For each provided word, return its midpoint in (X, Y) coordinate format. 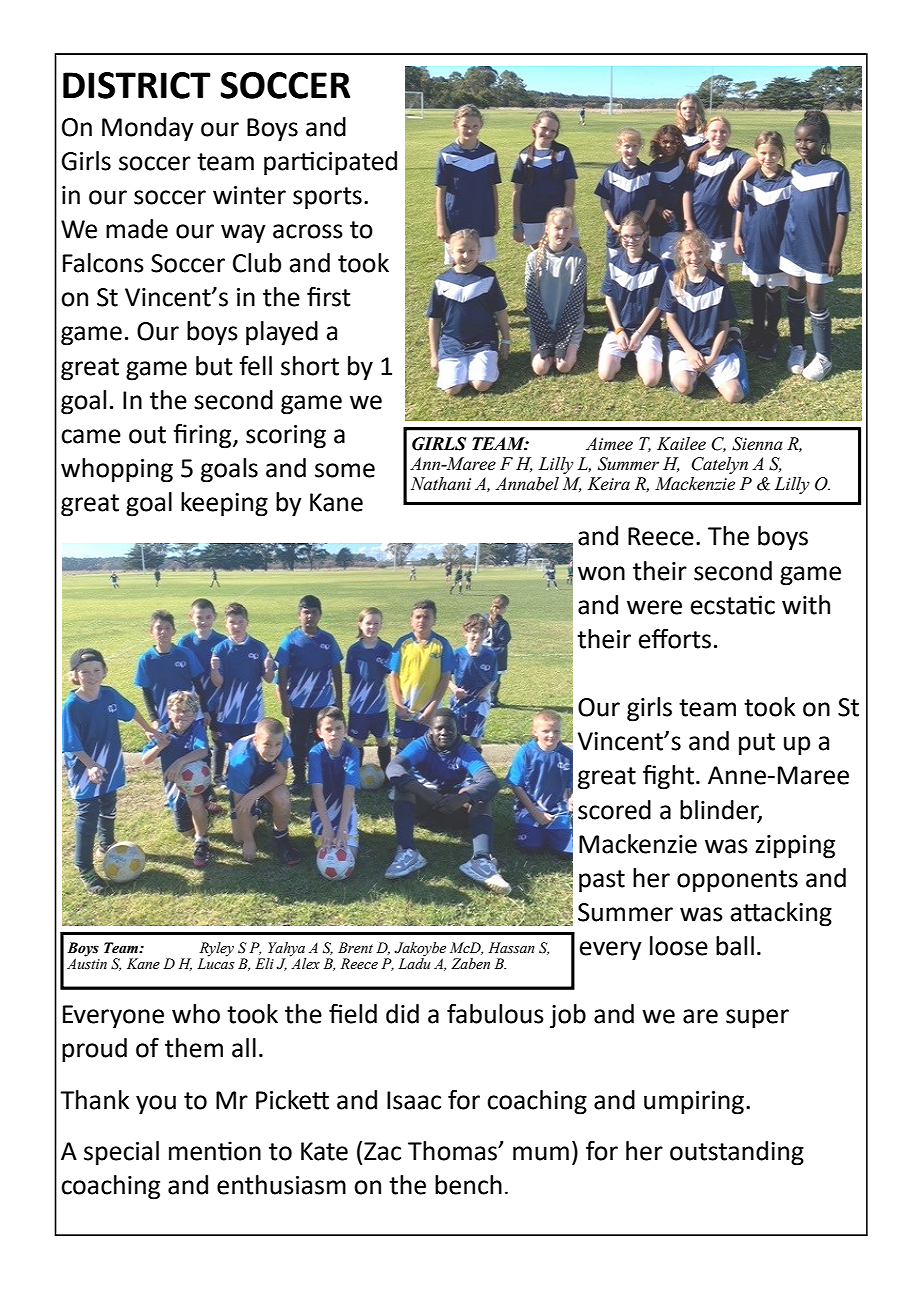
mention (215, 1151)
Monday (148, 129)
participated (330, 163)
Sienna (757, 444)
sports (327, 198)
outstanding (737, 1153)
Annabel (527, 484)
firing (203, 436)
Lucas (216, 963)
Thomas (453, 1151)
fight (668, 777)
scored (614, 810)
